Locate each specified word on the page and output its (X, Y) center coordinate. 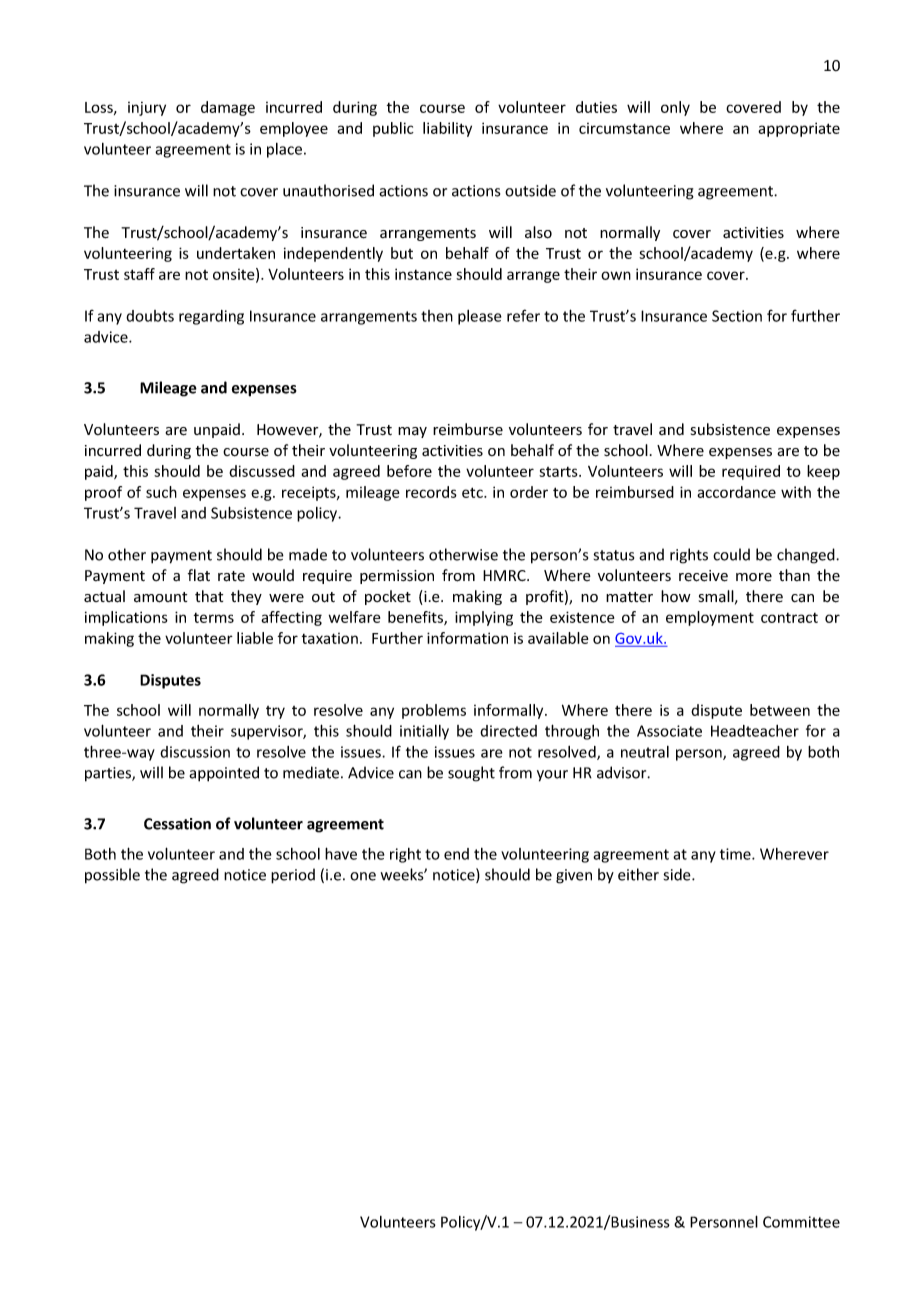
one (363, 876)
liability (447, 129)
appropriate (799, 129)
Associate (669, 731)
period (293, 876)
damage (228, 108)
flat (199, 575)
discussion (195, 752)
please (480, 317)
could (731, 554)
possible (112, 876)
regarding (211, 317)
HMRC (505, 575)
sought (471, 774)
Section (737, 316)
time (736, 854)
